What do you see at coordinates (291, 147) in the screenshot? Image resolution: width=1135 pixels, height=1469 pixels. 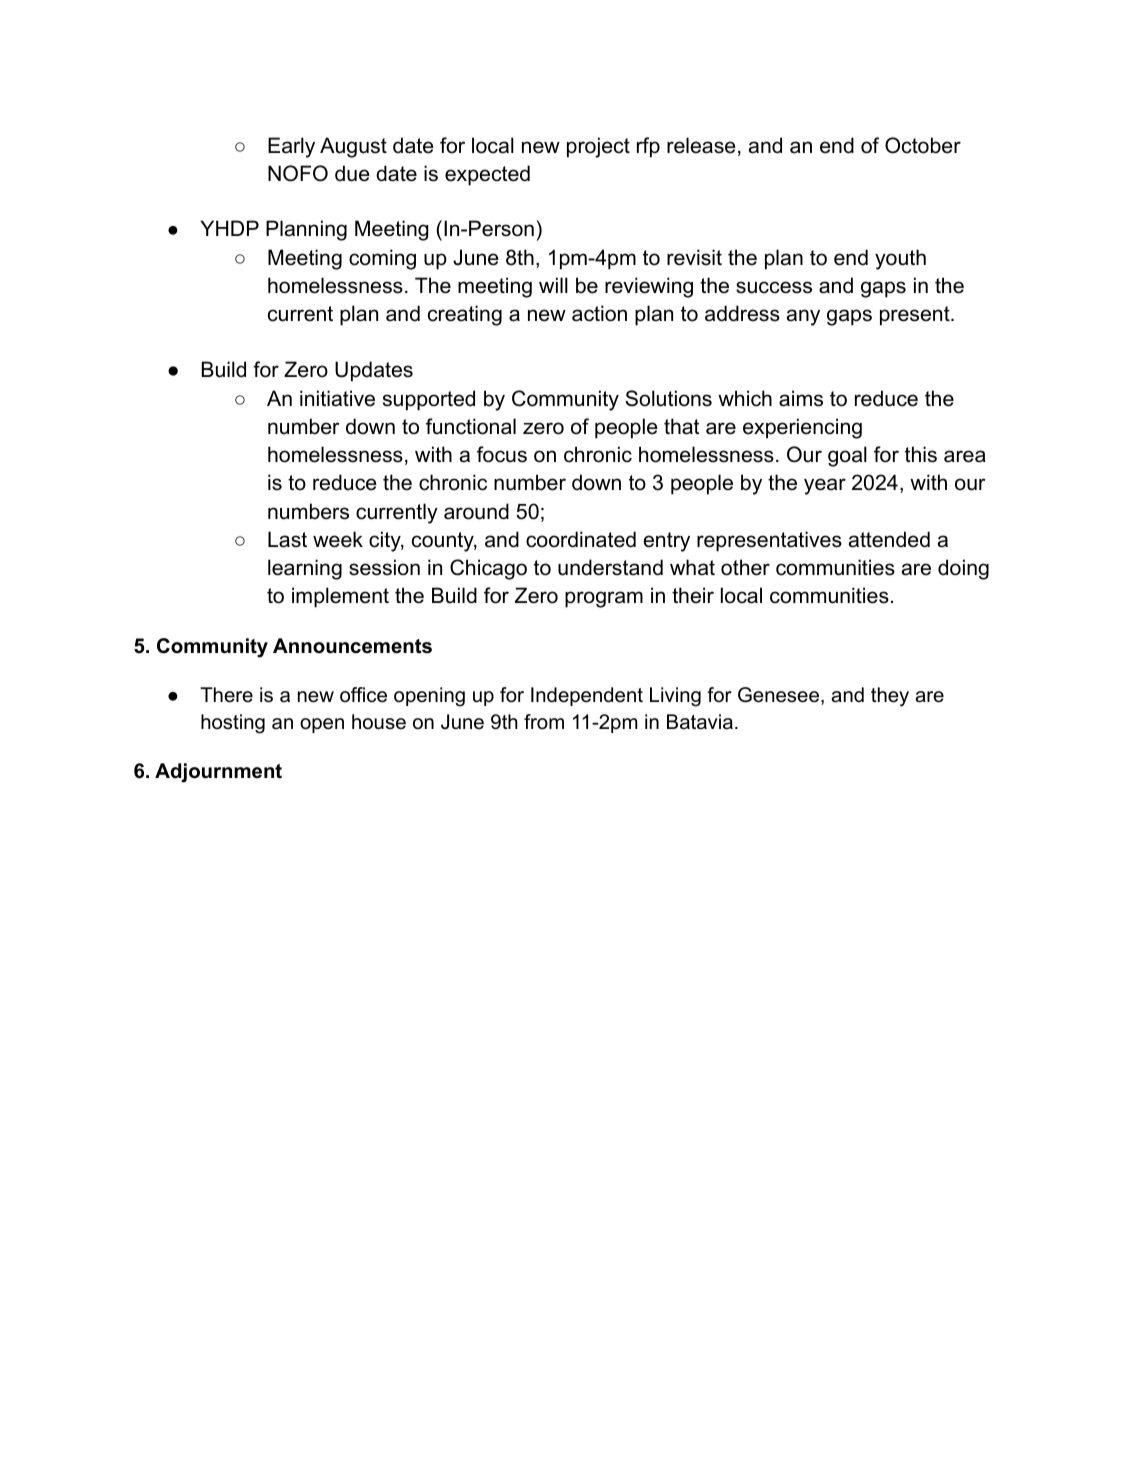 I see `Early` at bounding box center [291, 147].
